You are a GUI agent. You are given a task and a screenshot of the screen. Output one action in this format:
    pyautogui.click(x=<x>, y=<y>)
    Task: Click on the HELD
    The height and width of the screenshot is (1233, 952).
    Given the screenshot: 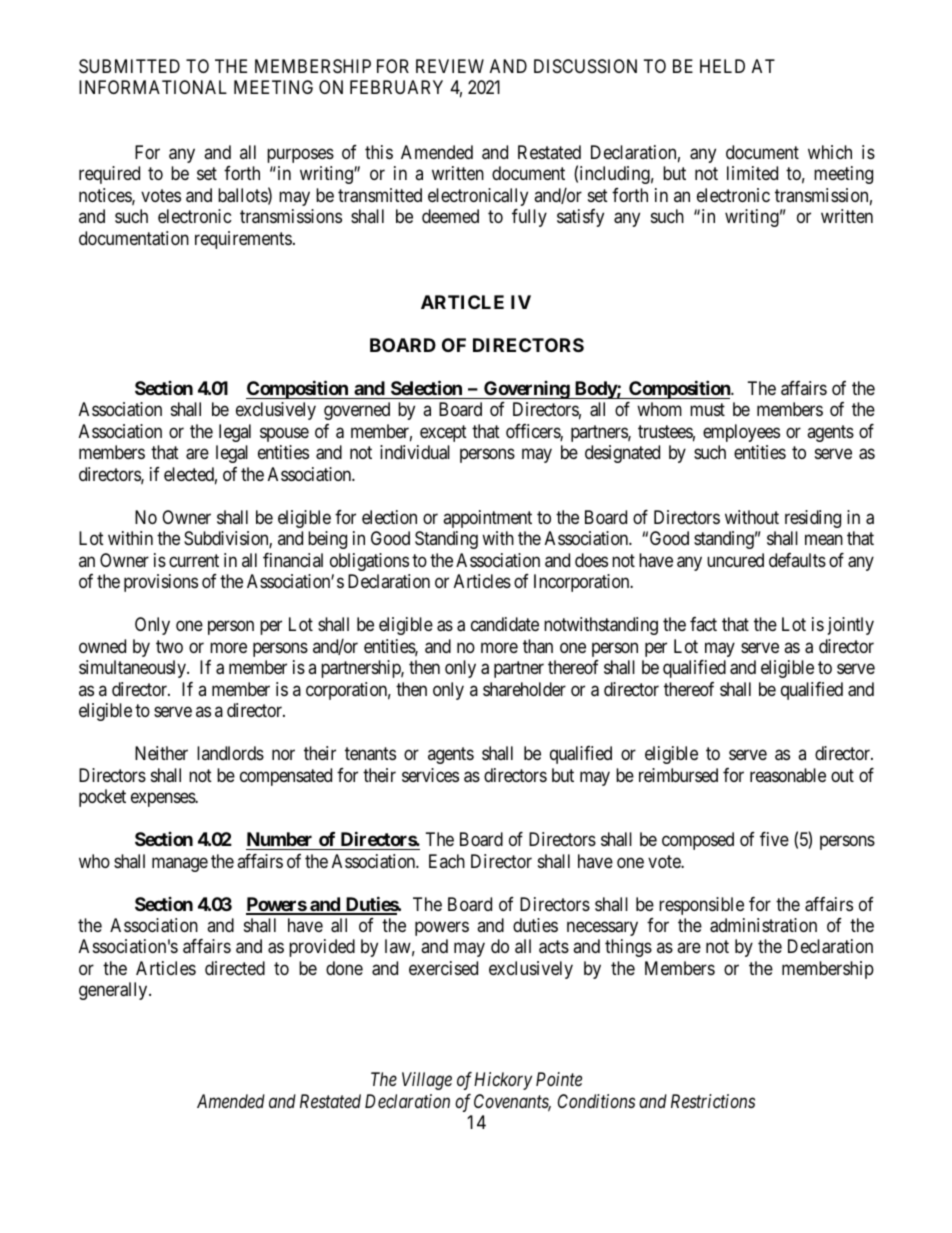 What is the action you would take?
    pyautogui.click(x=722, y=66)
